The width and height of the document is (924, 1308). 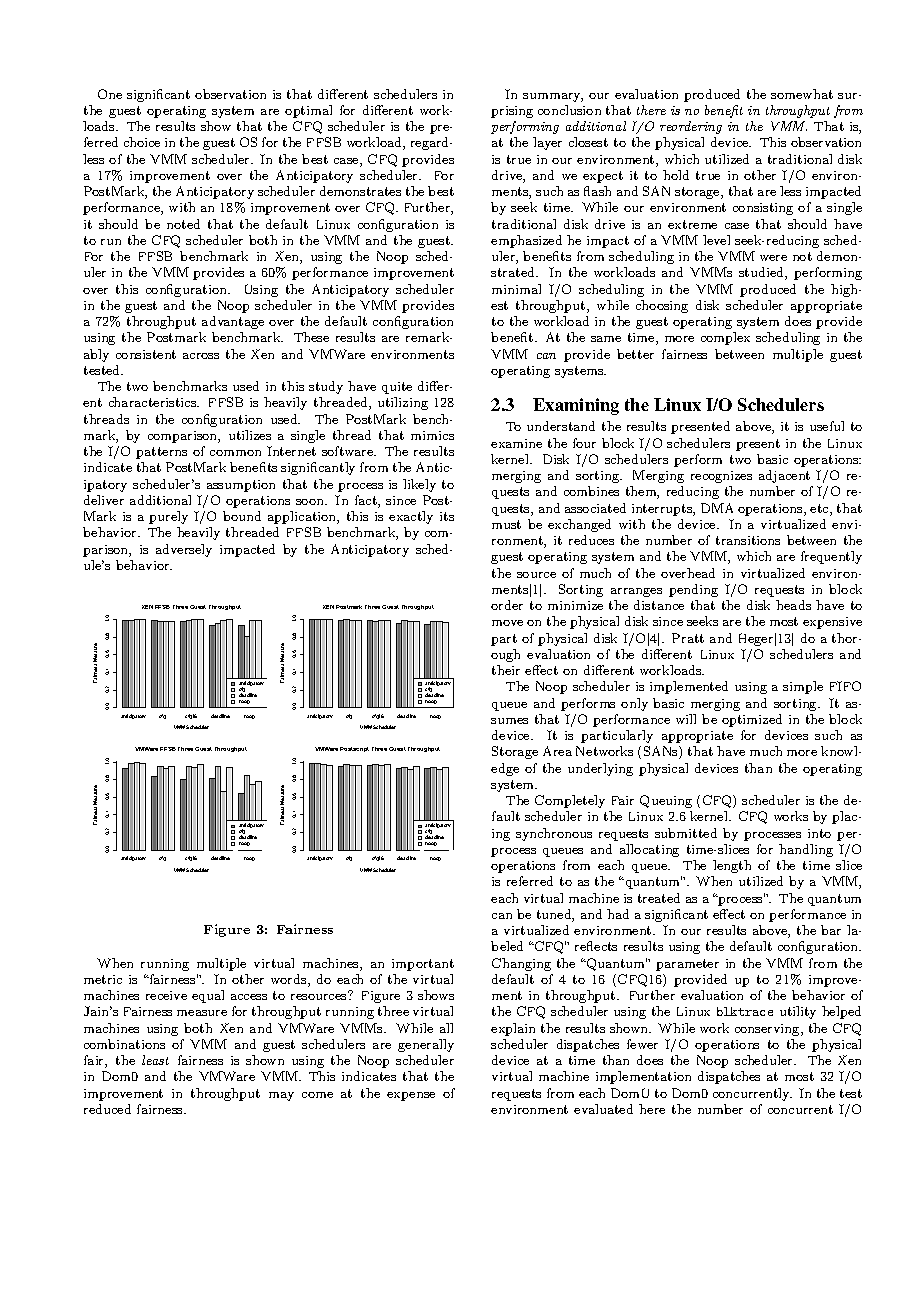 I want to click on One, so click(x=110, y=94).
